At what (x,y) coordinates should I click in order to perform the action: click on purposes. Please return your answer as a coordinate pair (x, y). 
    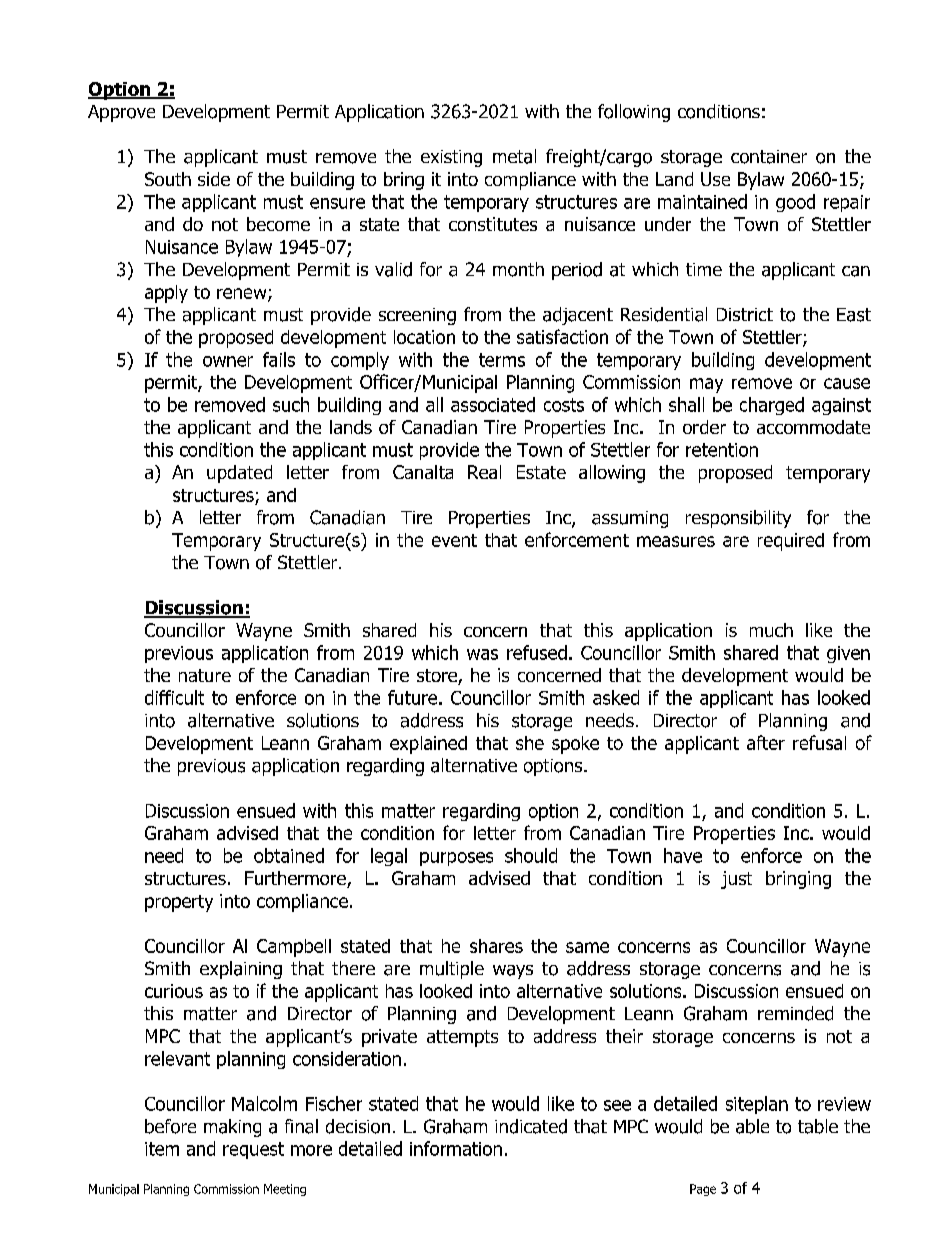
    Looking at the image, I should click on (456, 859).
